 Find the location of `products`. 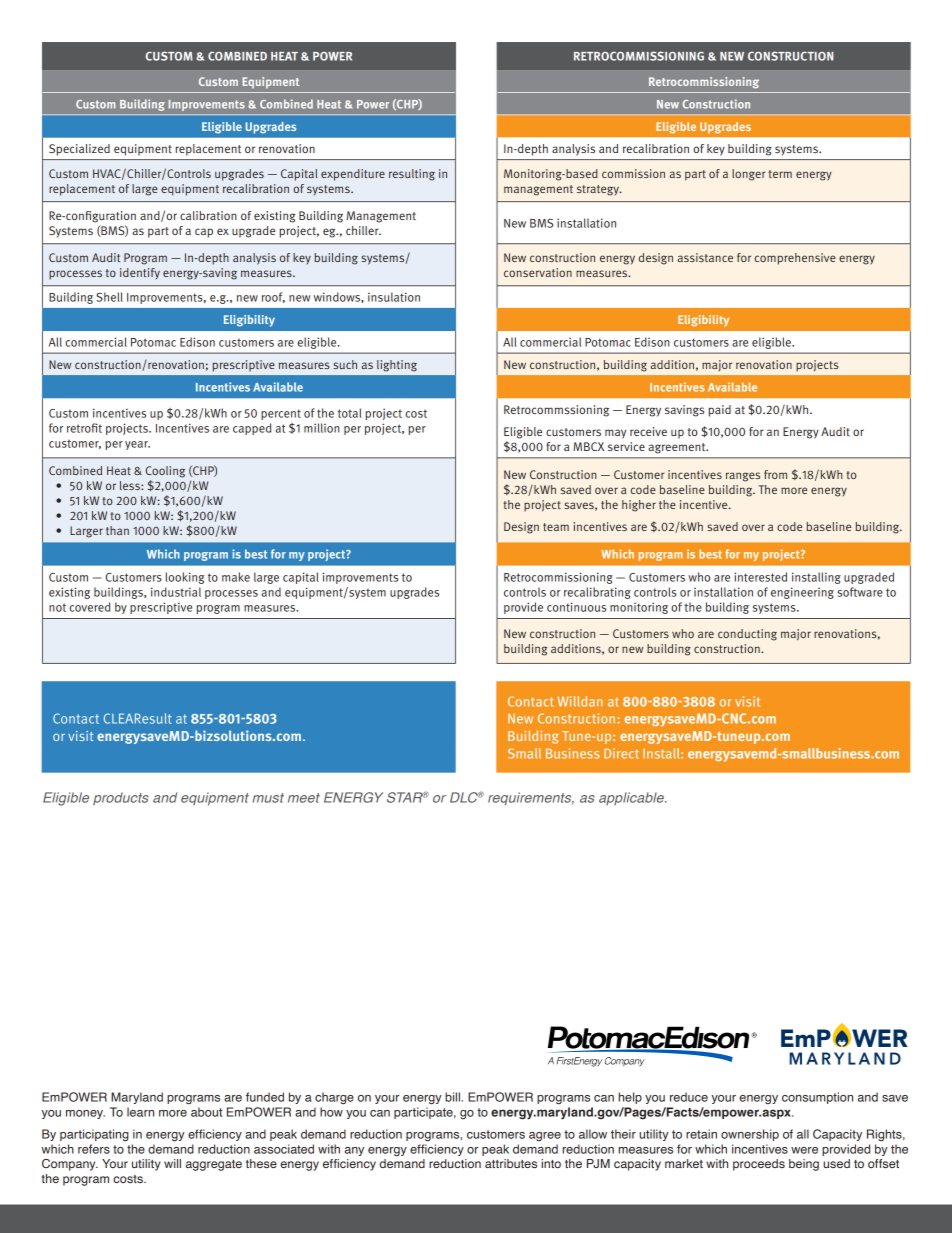

products is located at coordinates (121, 798).
